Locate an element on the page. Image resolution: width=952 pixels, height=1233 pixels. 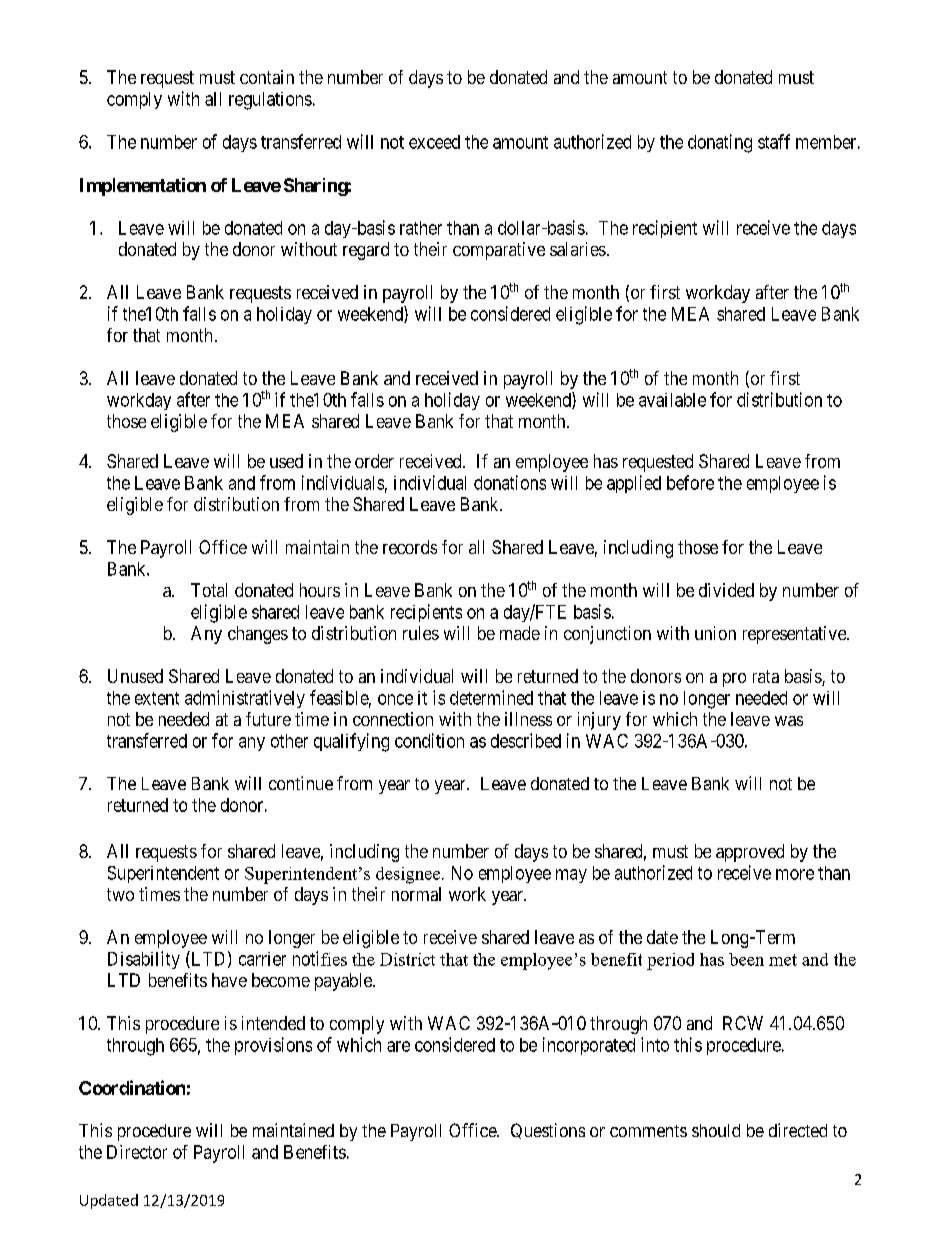
should is located at coordinates (716, 1130).
